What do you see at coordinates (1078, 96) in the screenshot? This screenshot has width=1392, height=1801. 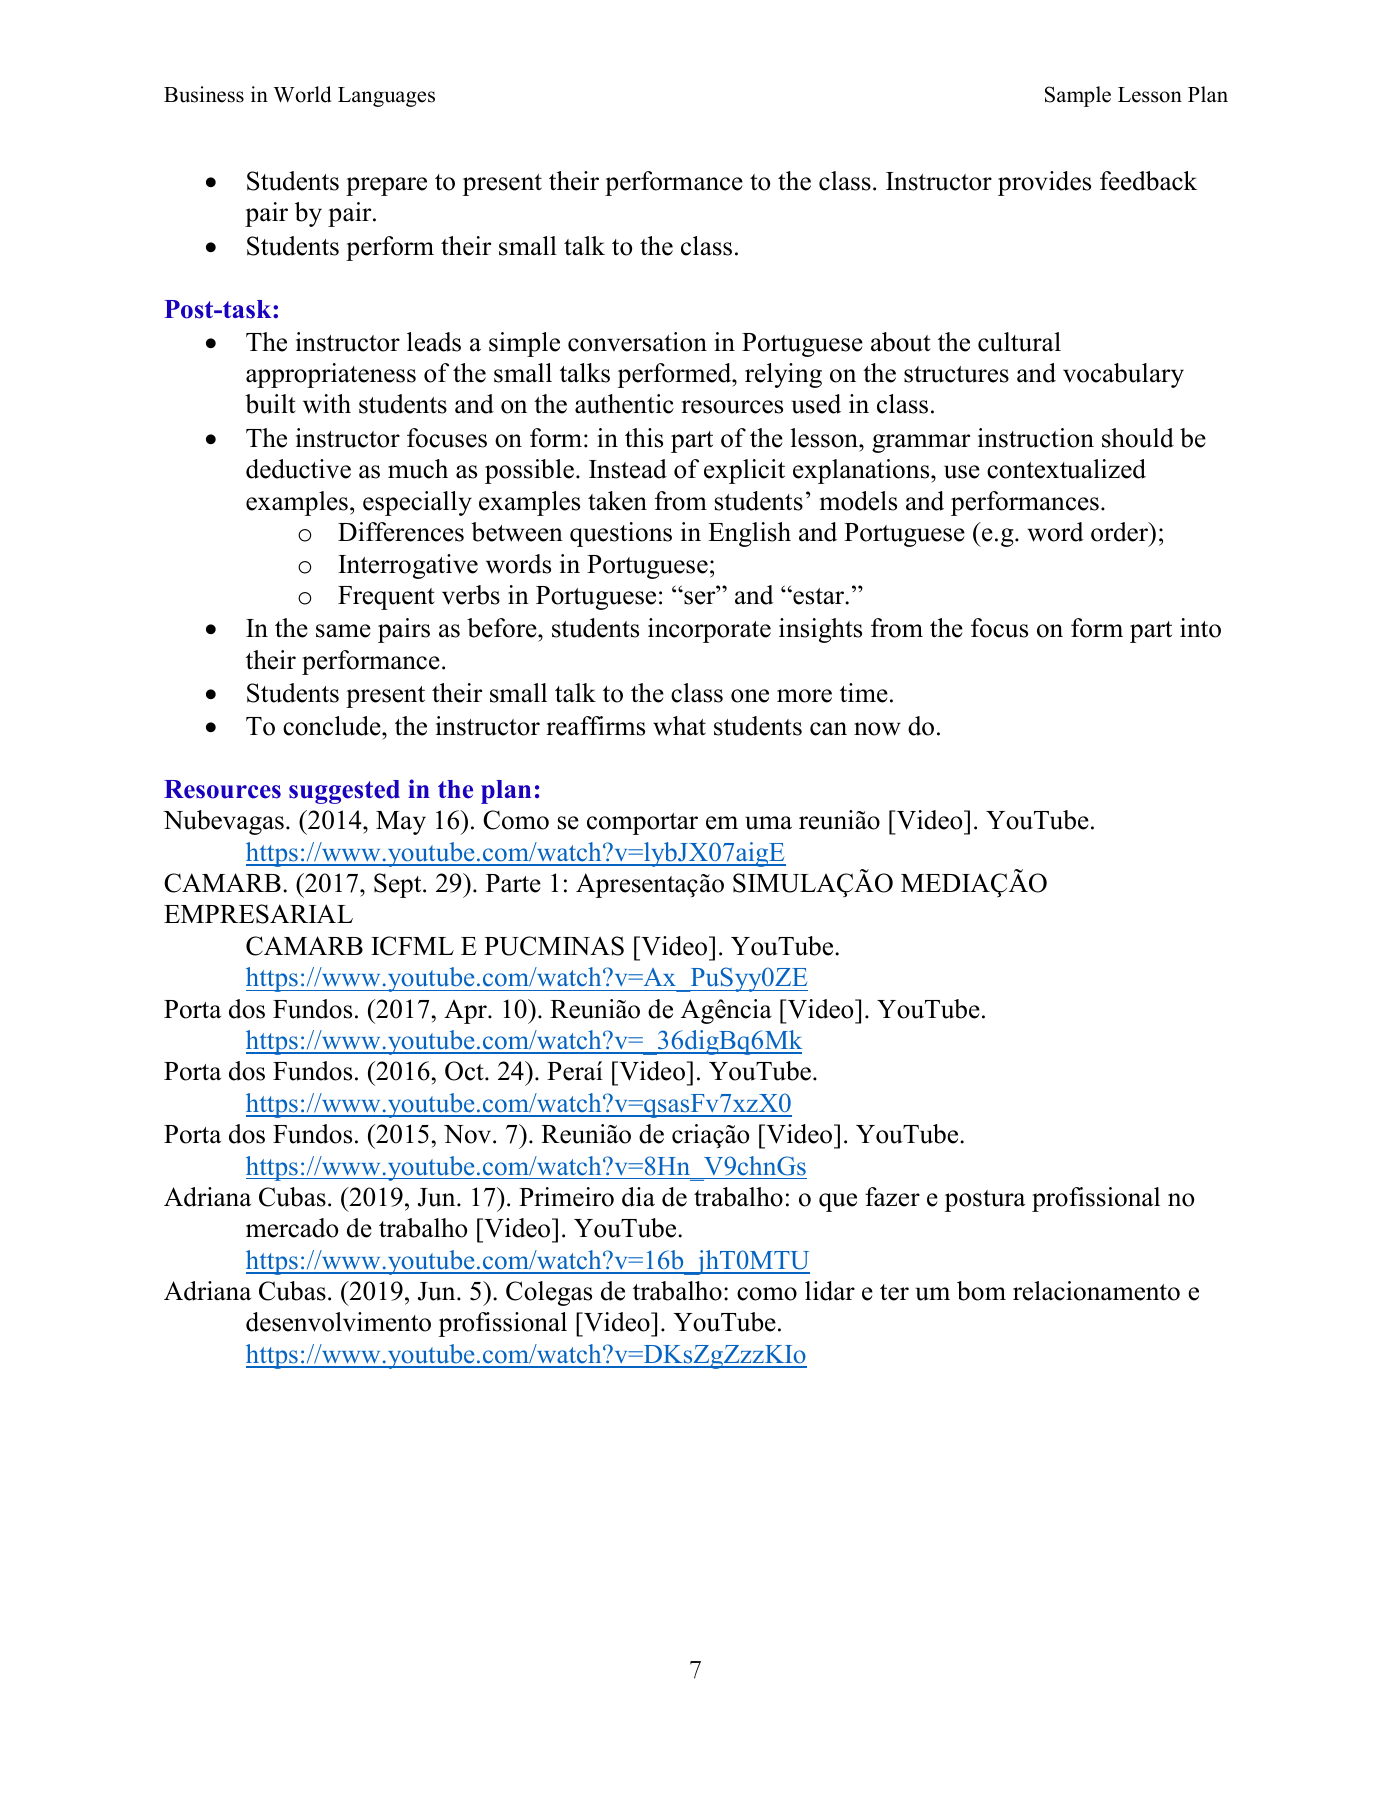 I see `Sample` at bounding box center [1078, 96].
